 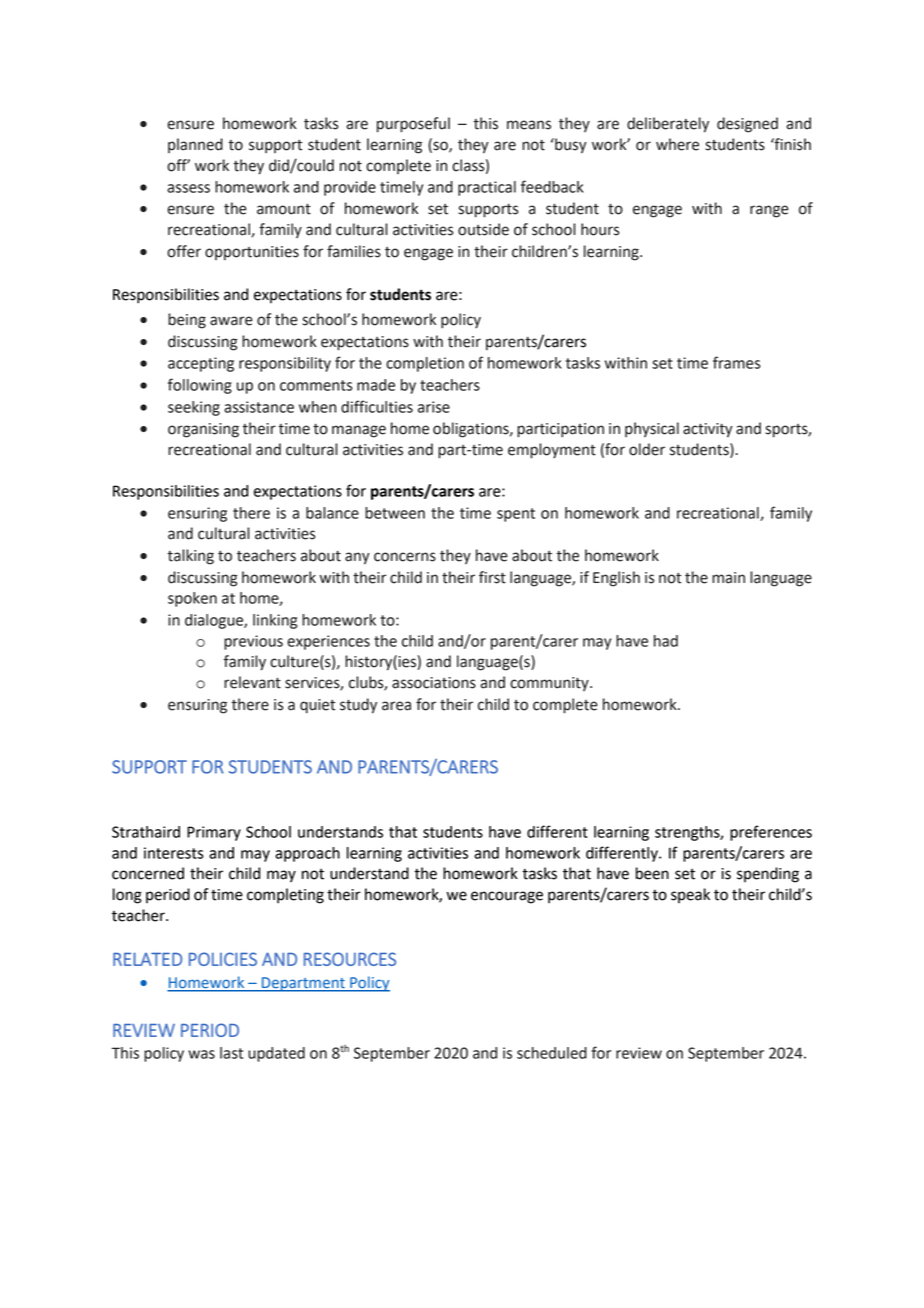 I want to click on had, so click(x=666, y=641).
